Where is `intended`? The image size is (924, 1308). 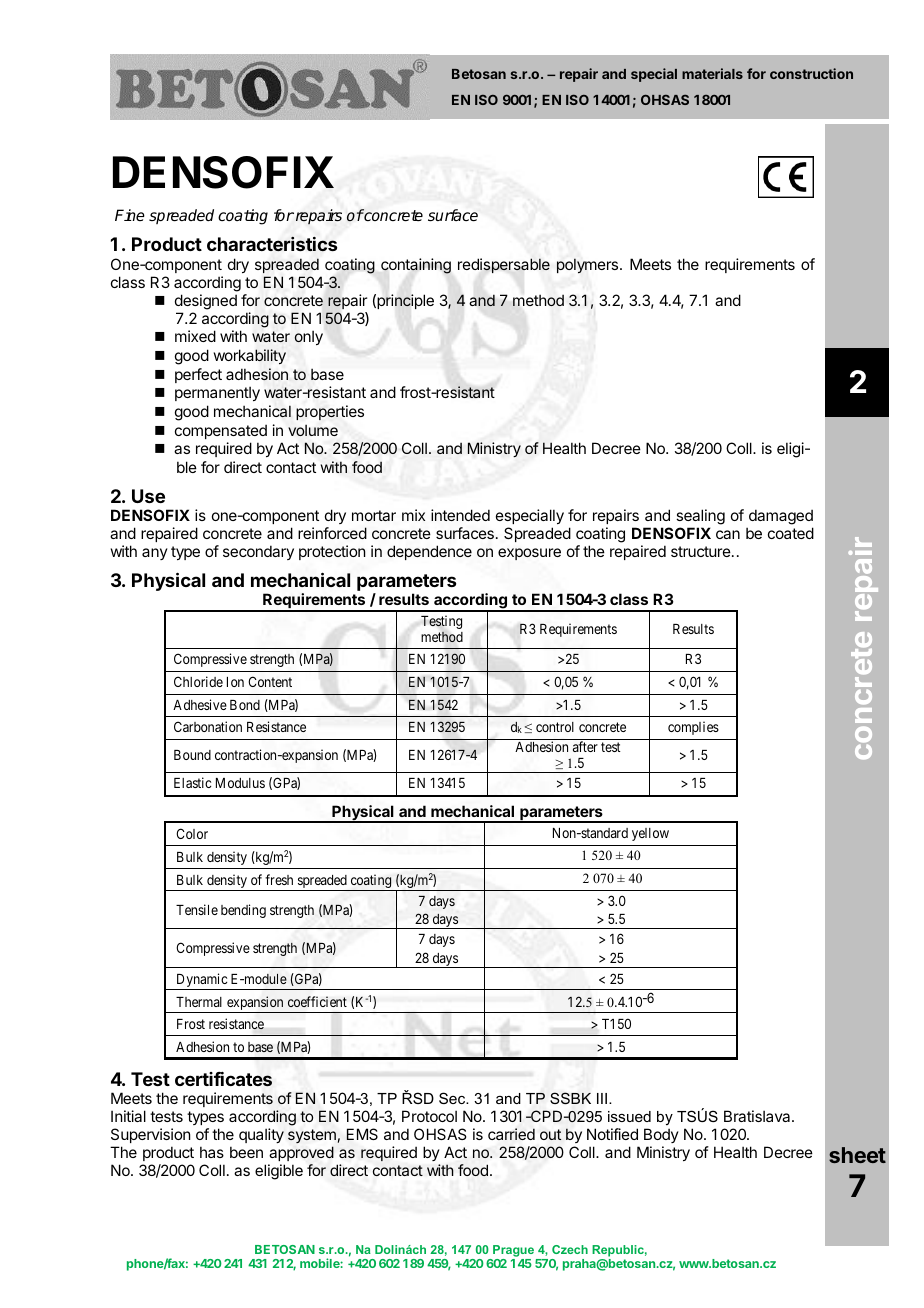 intended is located at coordinates (460, 515).
